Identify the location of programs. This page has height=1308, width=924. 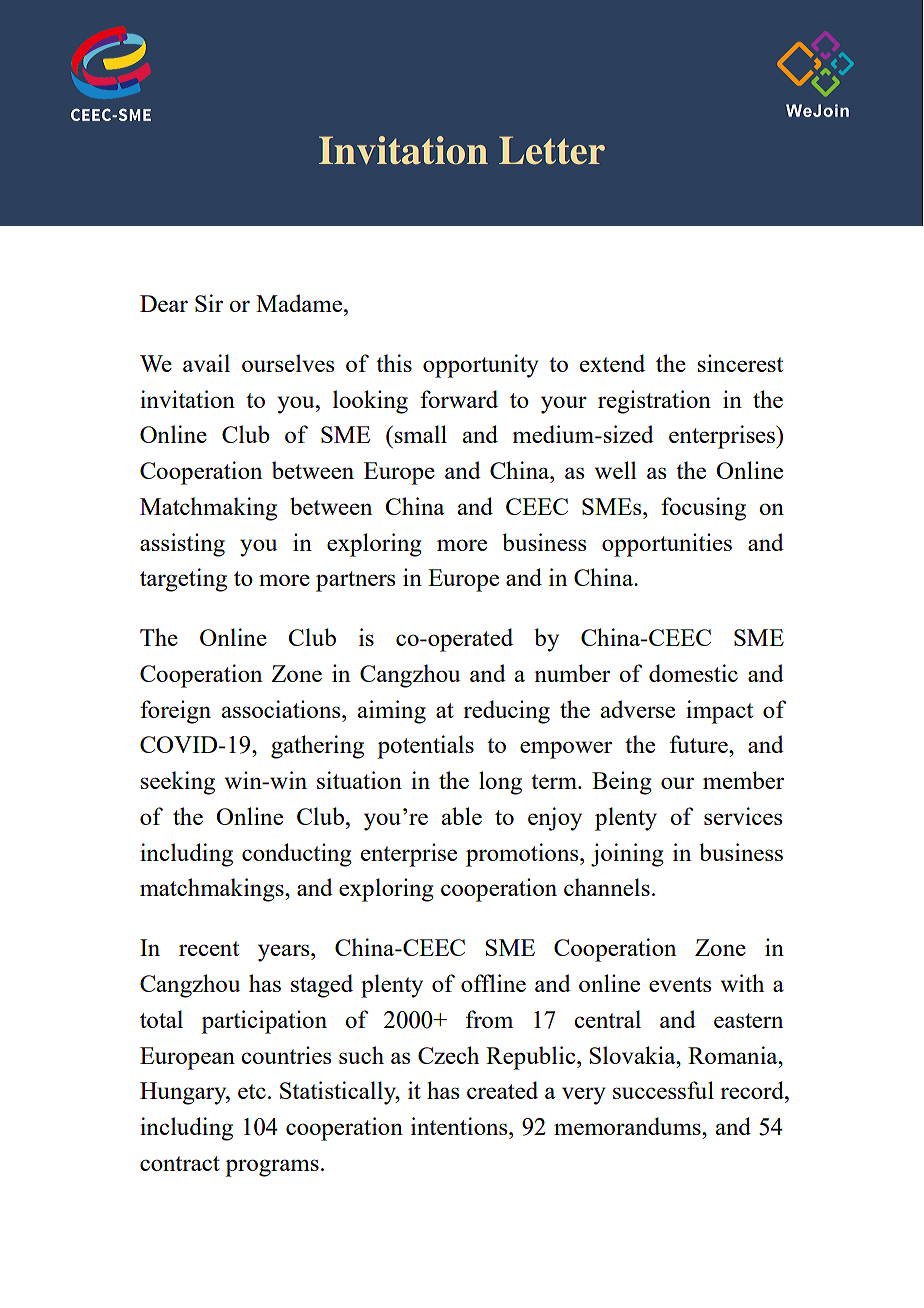
(272, 1168).
